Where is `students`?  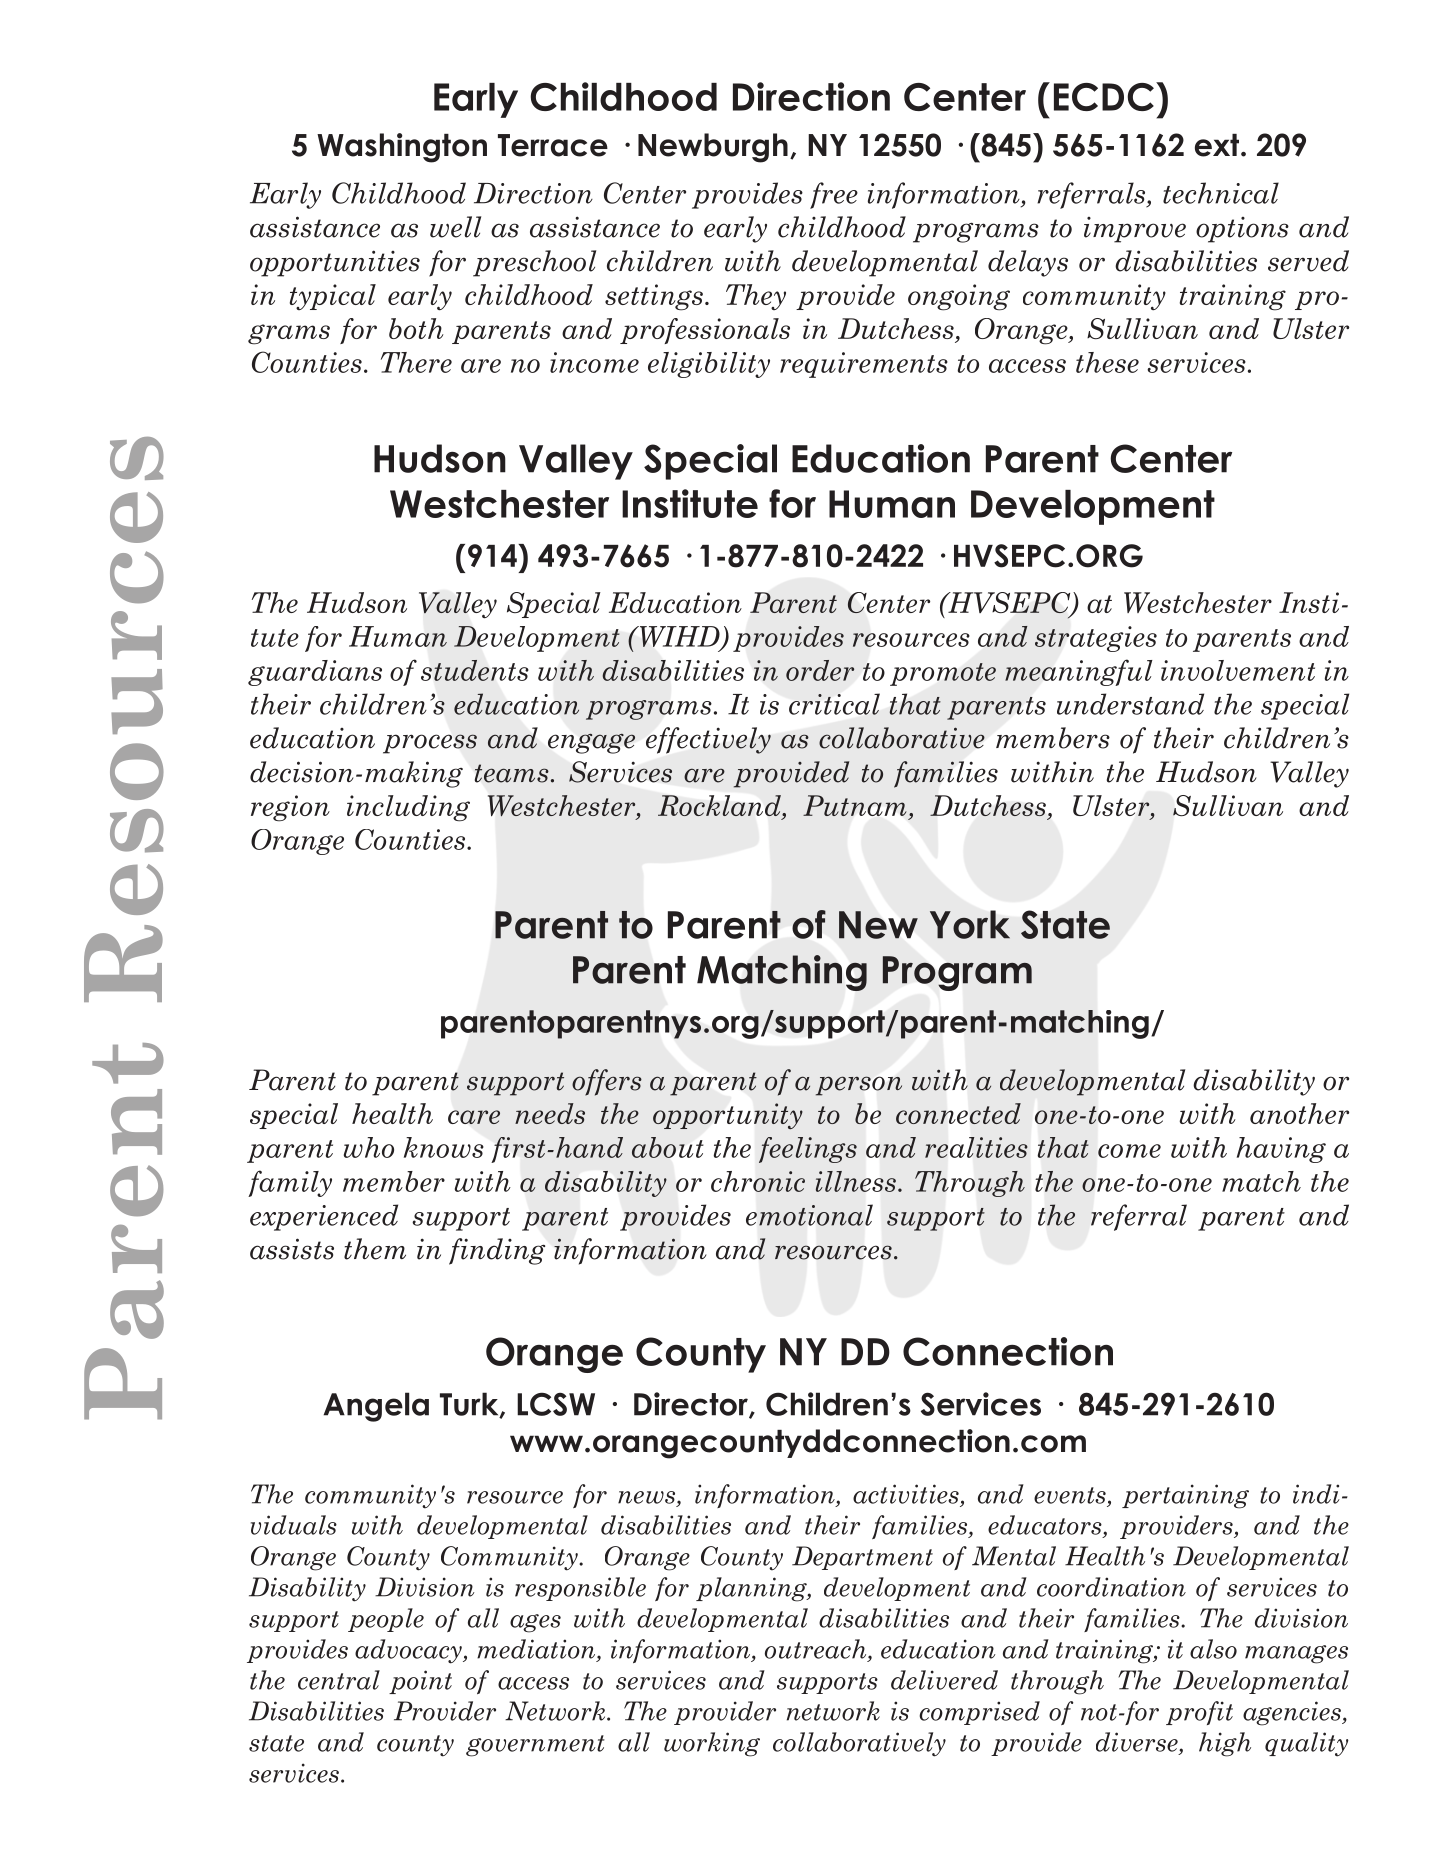 students is located at coordinates (474, 670).
